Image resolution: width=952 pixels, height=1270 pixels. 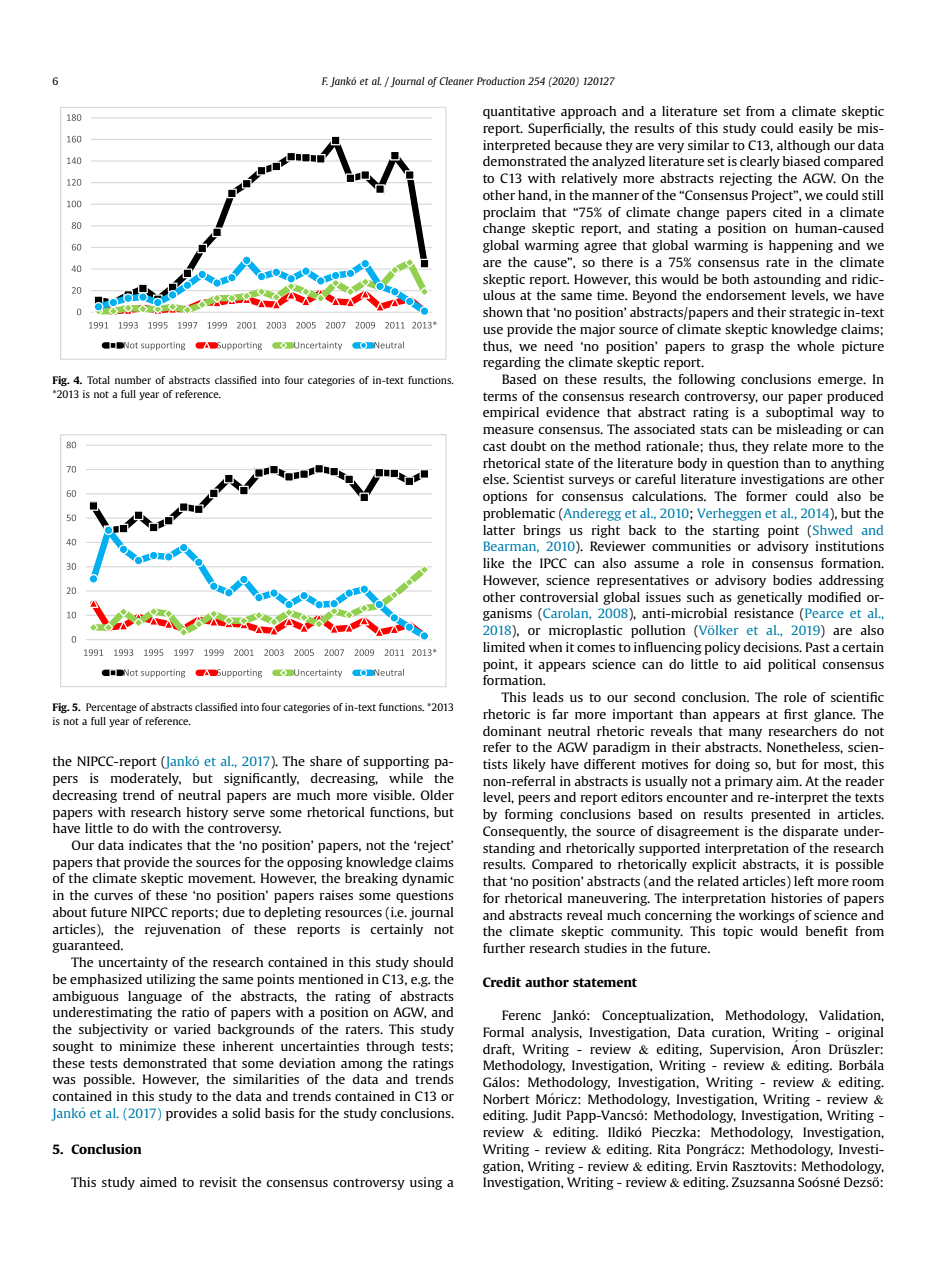 I want to click on easily, so click(x=816, y=129).
